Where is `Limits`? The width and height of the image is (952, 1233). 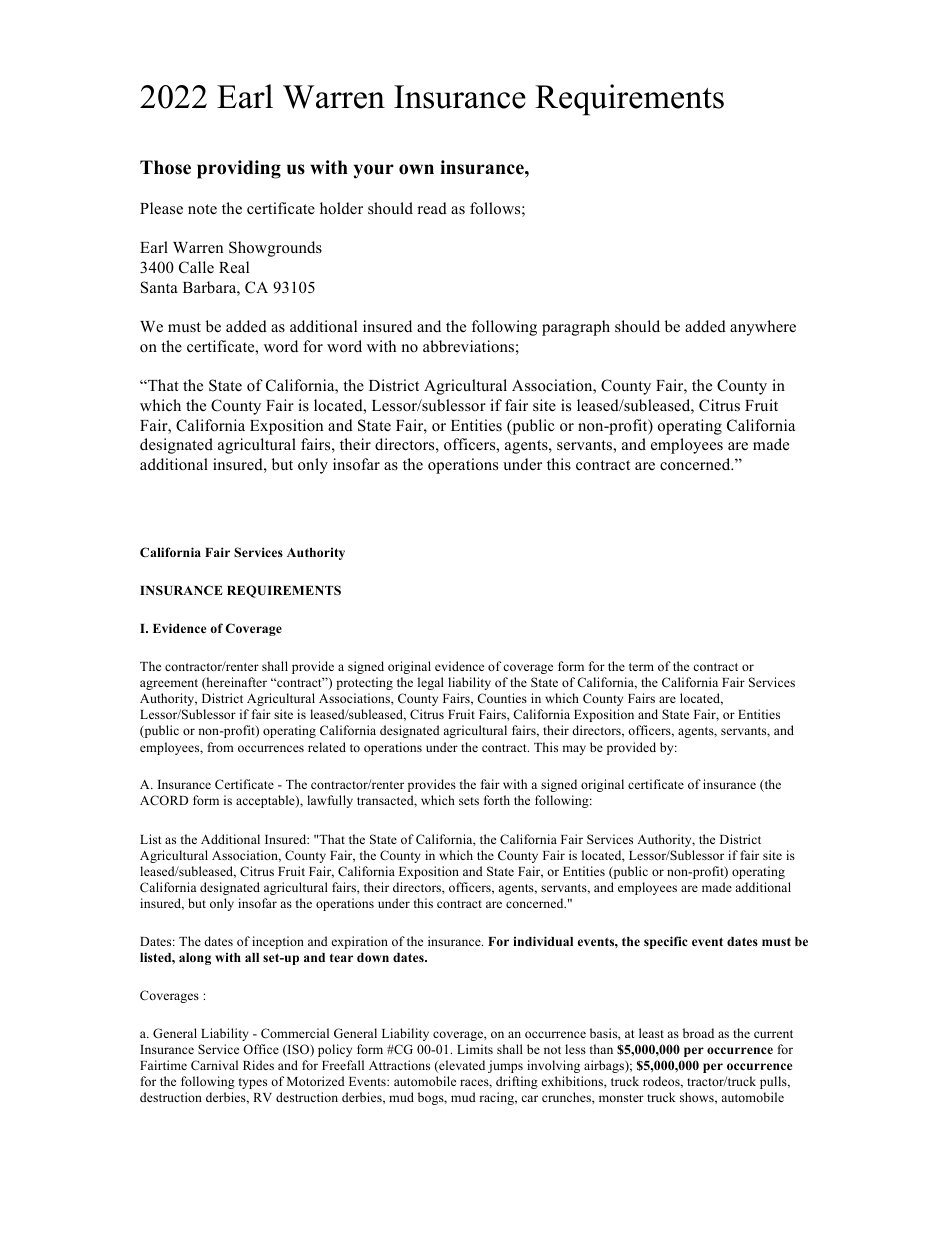 Limits is located at coordinates (475, 1049).
